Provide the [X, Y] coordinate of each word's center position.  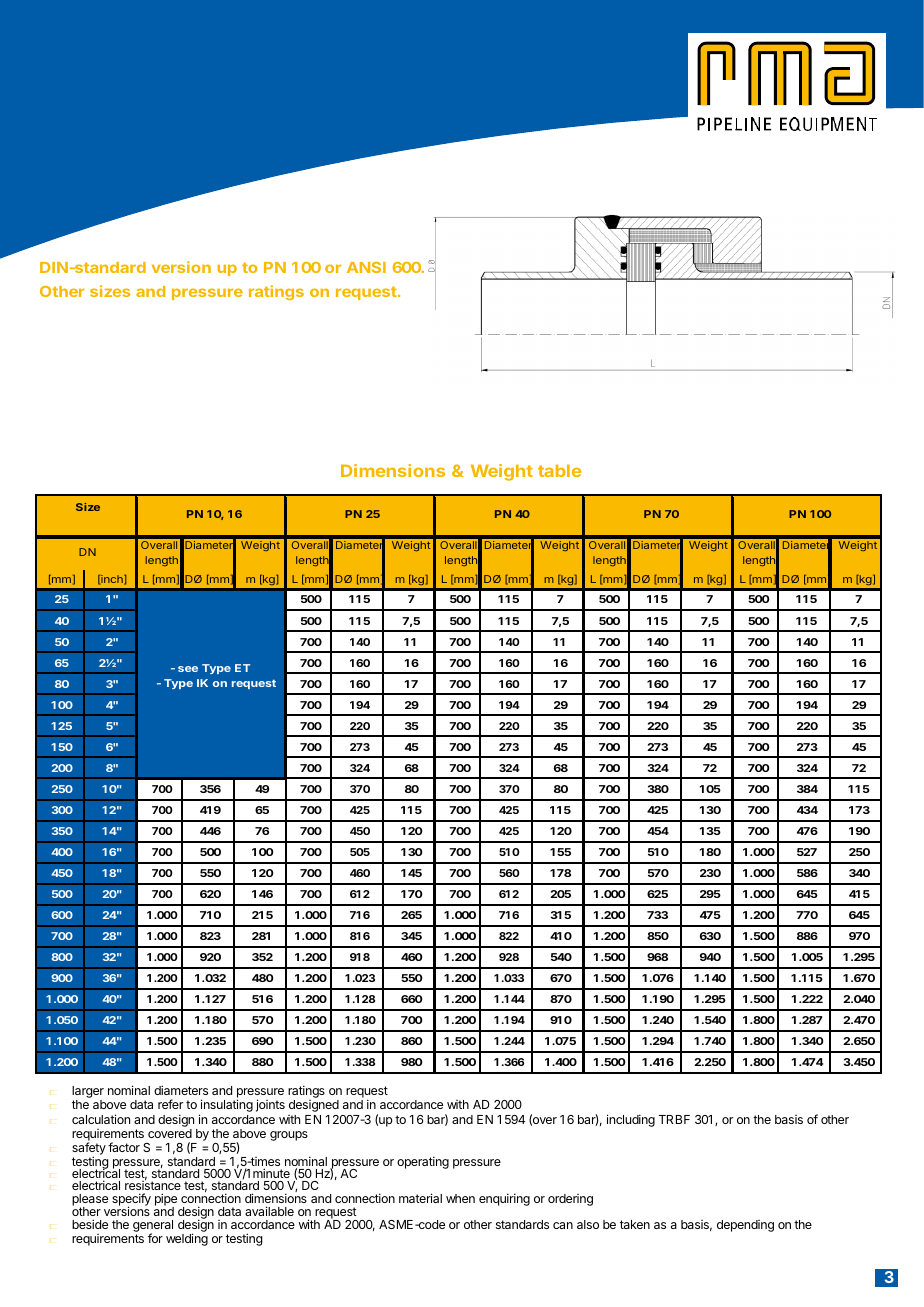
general [153, 1227]
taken [635, 1224]
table [559, 470]
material [420, 1198]
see [188, 669]
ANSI [366, 267]
